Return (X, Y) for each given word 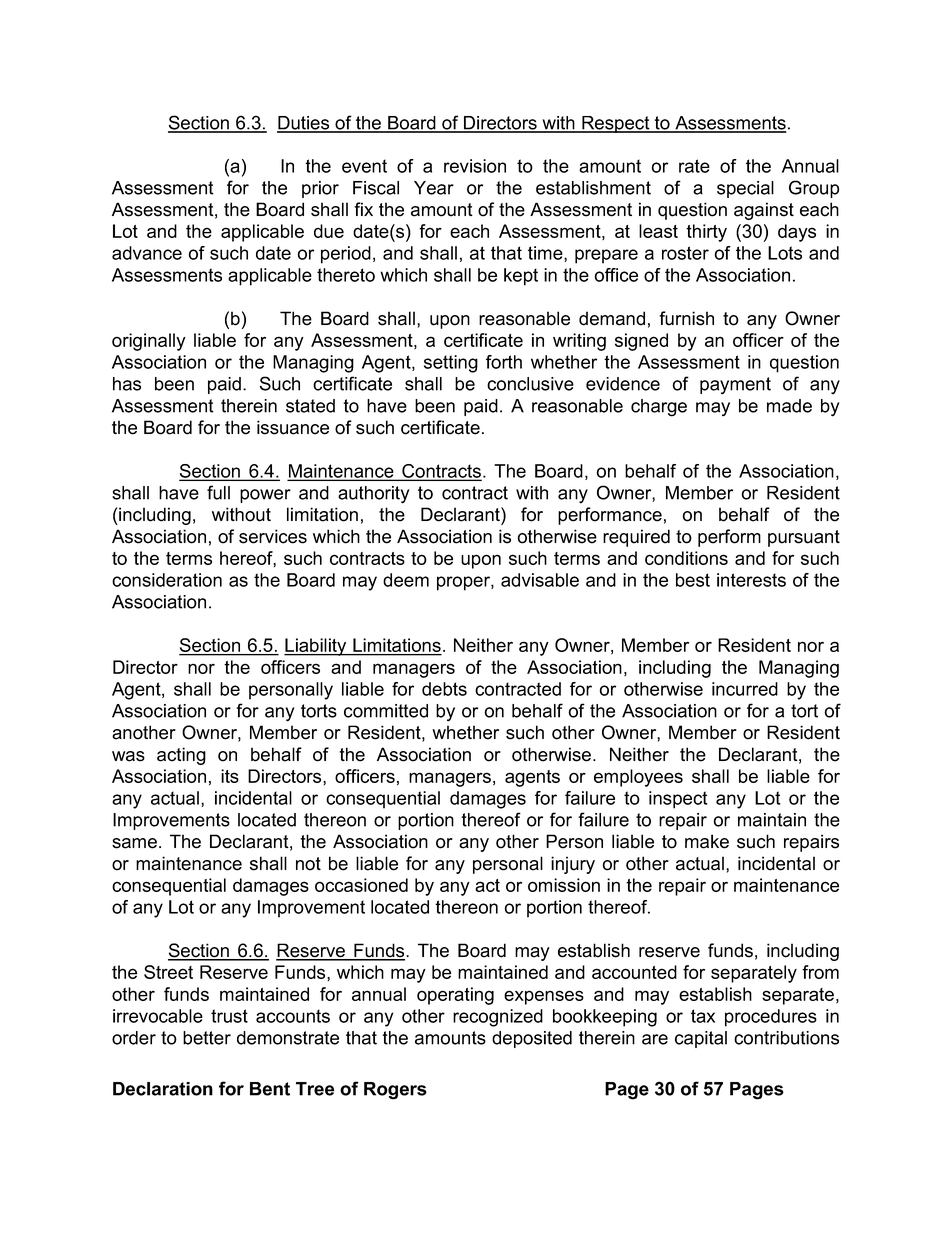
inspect (678, 800)
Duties (304, 124)
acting (181, 756)
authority (374, 495)
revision (475, 166)
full (218, 492)
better (207, 1038)
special (745, 189)
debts (444, 689)
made (789, 406)
